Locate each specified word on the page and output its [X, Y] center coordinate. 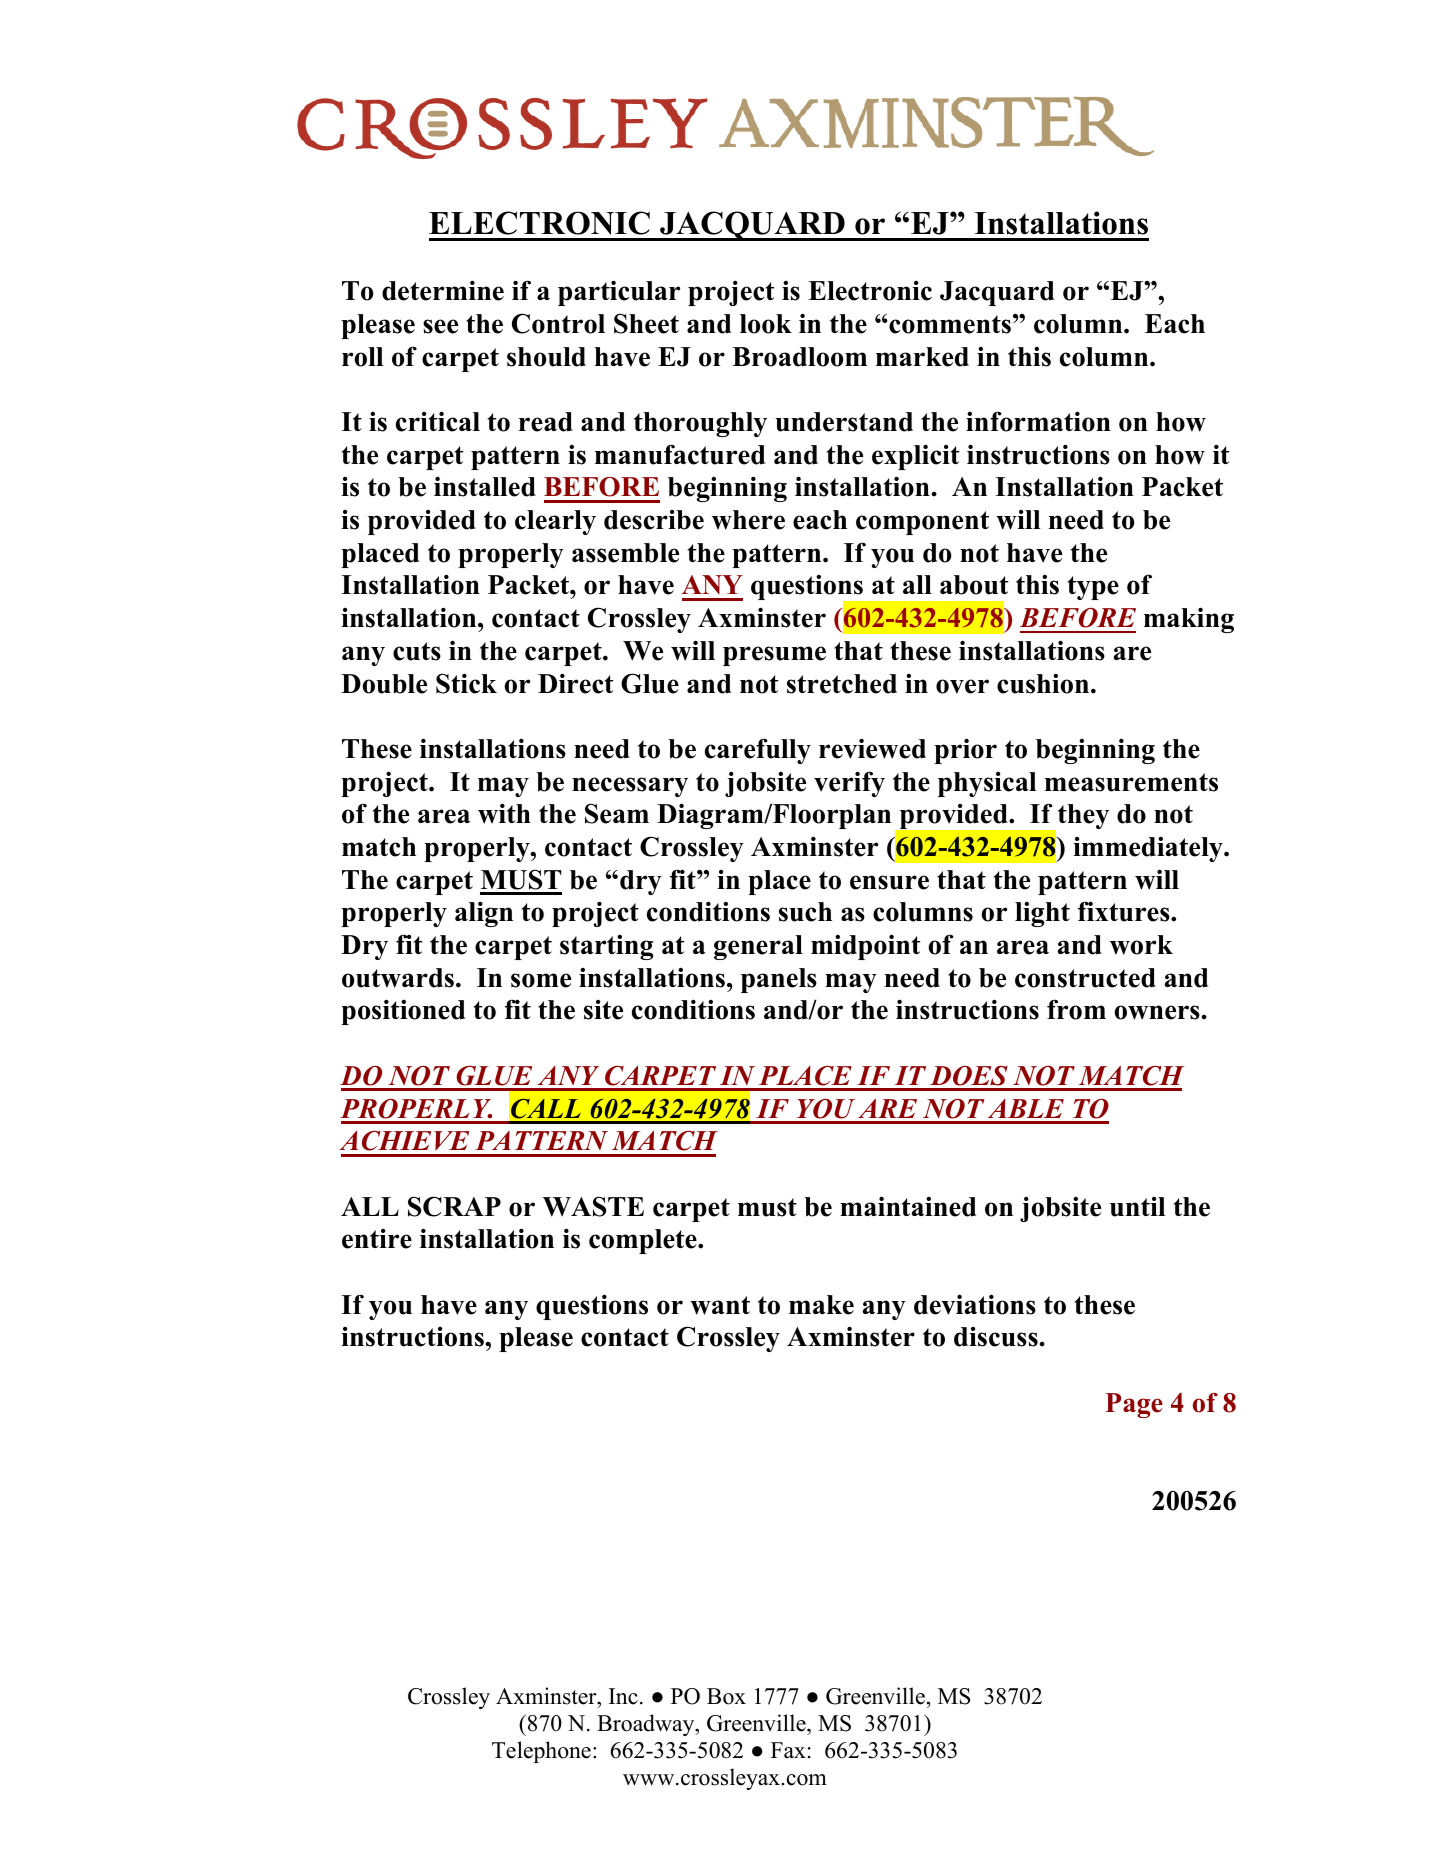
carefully [758, 751]
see [440, 326]
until [1137, 1207]
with [504, 813]
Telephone [541, 1752]
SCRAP [454, 1206]
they [1083, 816]
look [766, 324]
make [821, 1305]
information [1038, 421]
